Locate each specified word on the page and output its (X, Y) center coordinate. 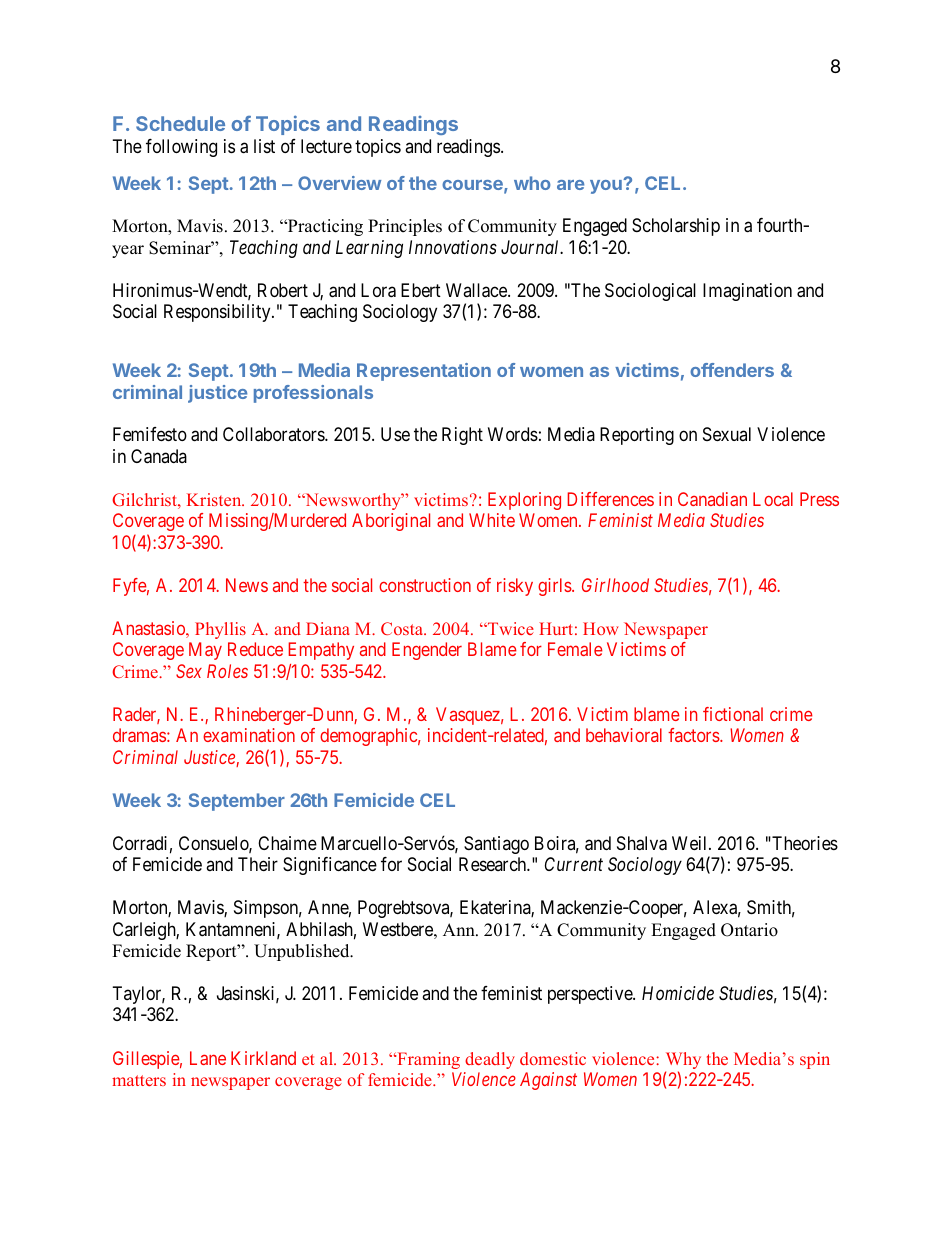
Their (258, 864)
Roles (227, 671)
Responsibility (218, 313)
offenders (732, 370)
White (492, 520)
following (181, 148)
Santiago (496, 845)
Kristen (215, 499)
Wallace (477, 290)
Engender (427, 651)
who (532, 183)
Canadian (712, 499)
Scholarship (676, 227)
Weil (691, 843)
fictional (733, 714)
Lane (208, 1058)
